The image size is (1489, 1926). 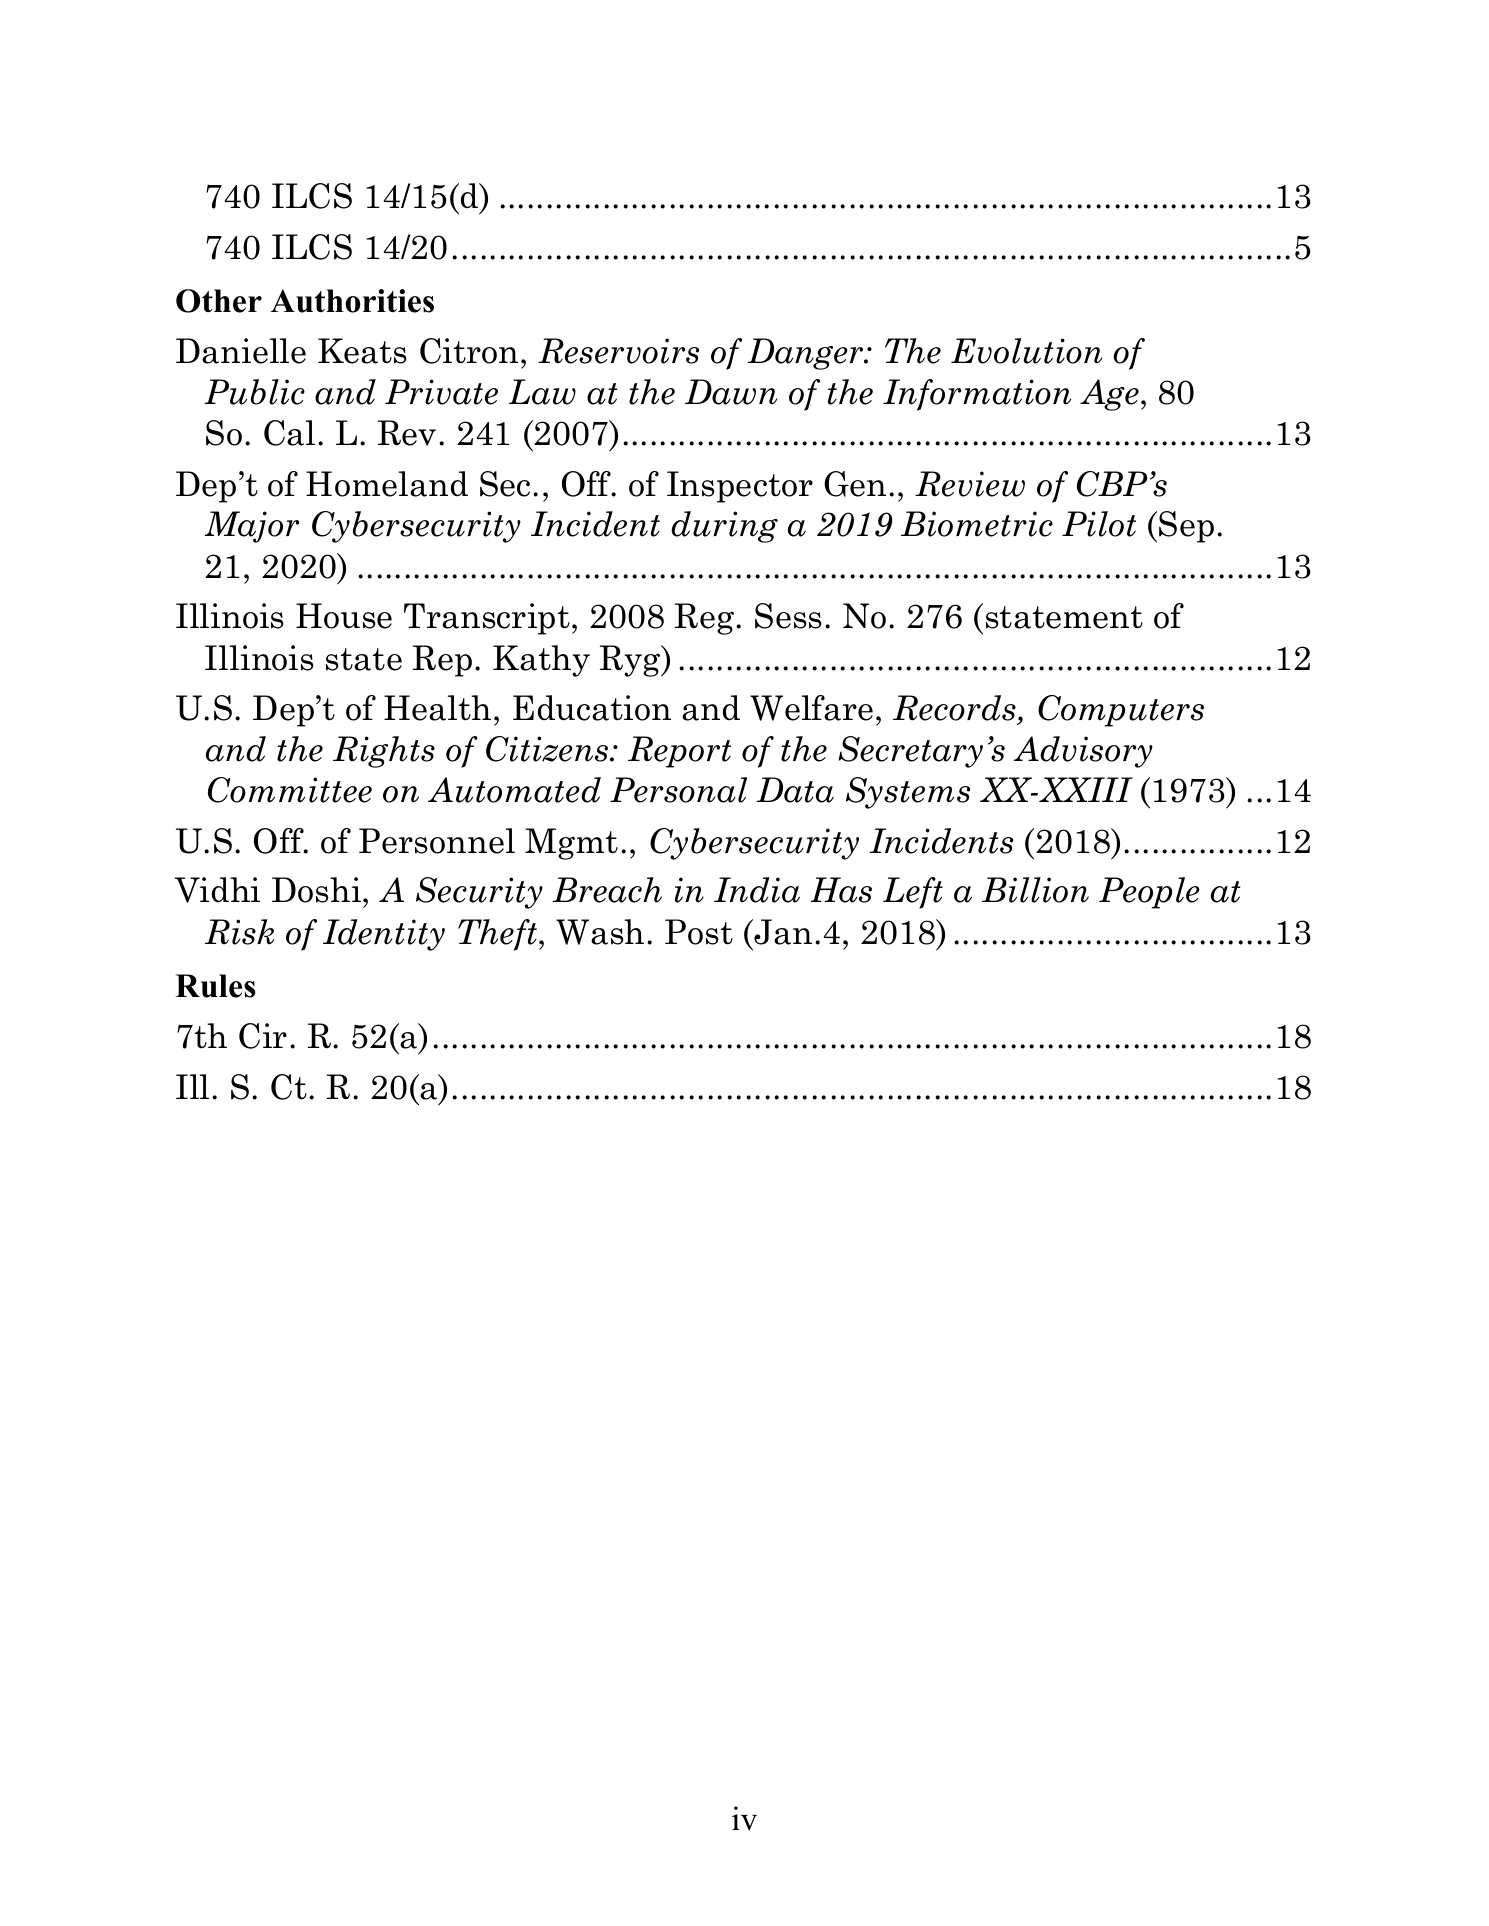 I want to click on Pilot, so click(x=1099, y=524).
